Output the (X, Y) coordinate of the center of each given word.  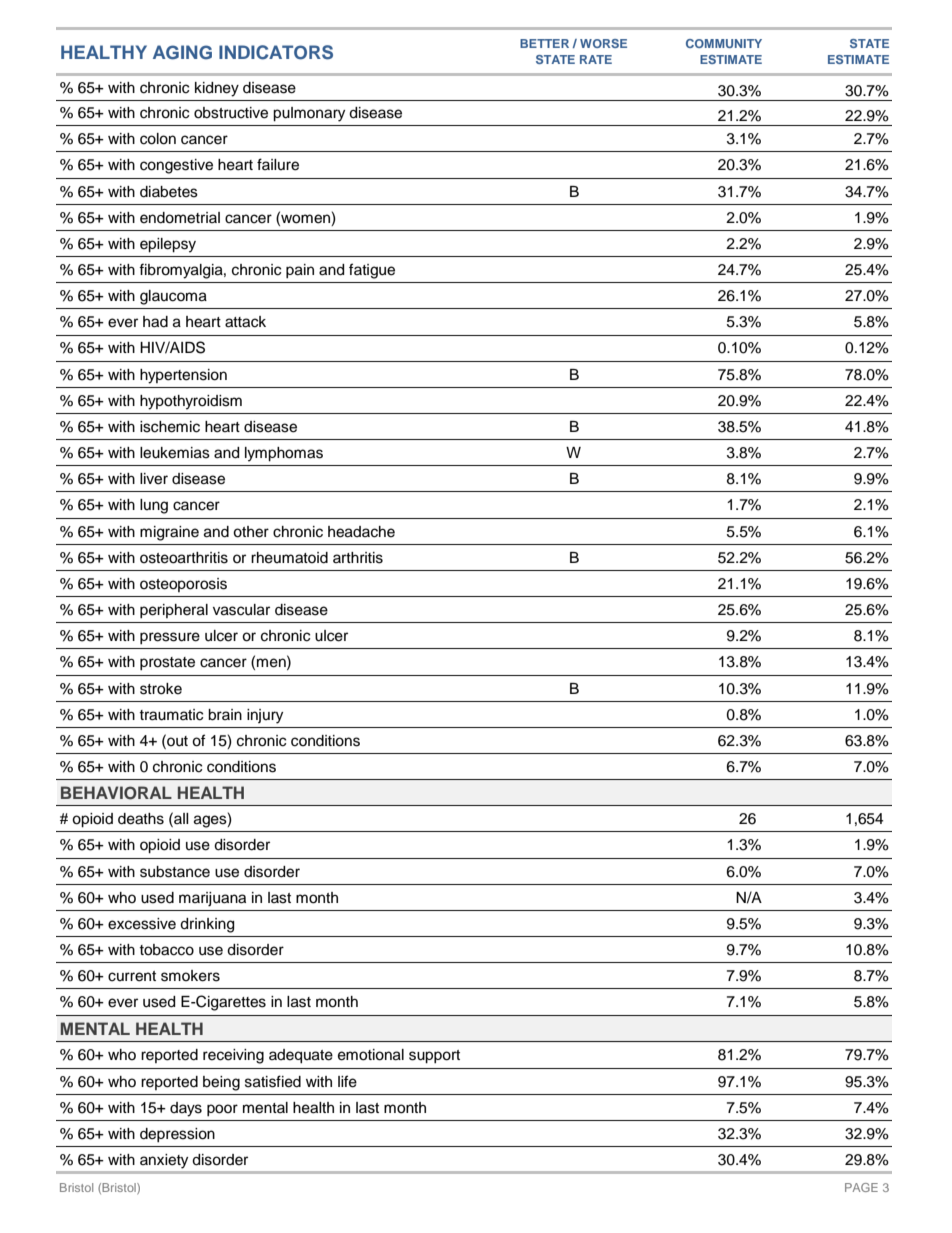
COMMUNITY (724, 43)
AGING (182, 52)
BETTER (544, 43)
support (434, 1057)
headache (361, 532)
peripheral (174, 611)
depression (177, 1135)
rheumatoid (289, 558)
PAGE (861, 1187)
